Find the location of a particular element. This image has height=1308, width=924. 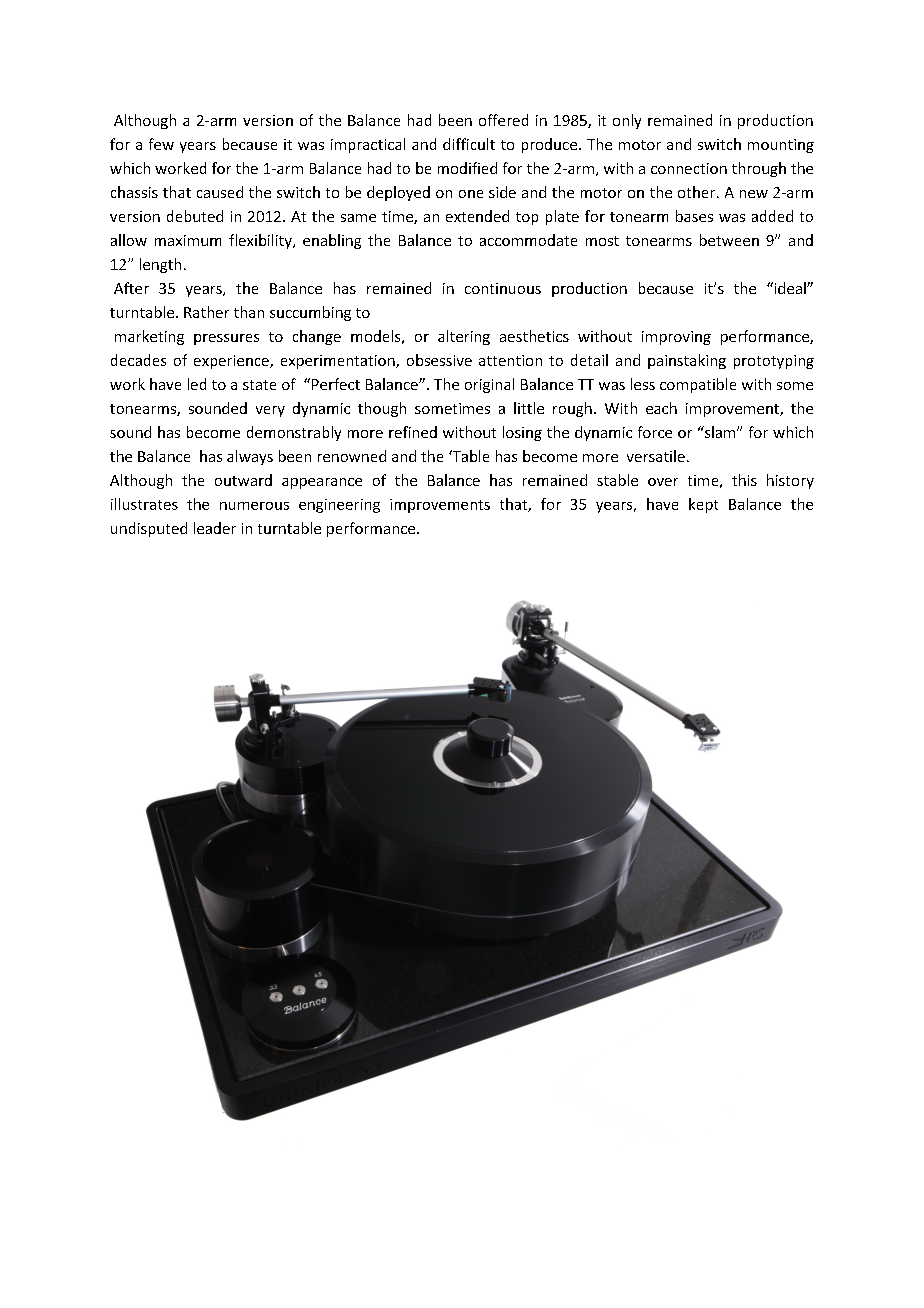

mounting is located at coordinates (781, 146).
